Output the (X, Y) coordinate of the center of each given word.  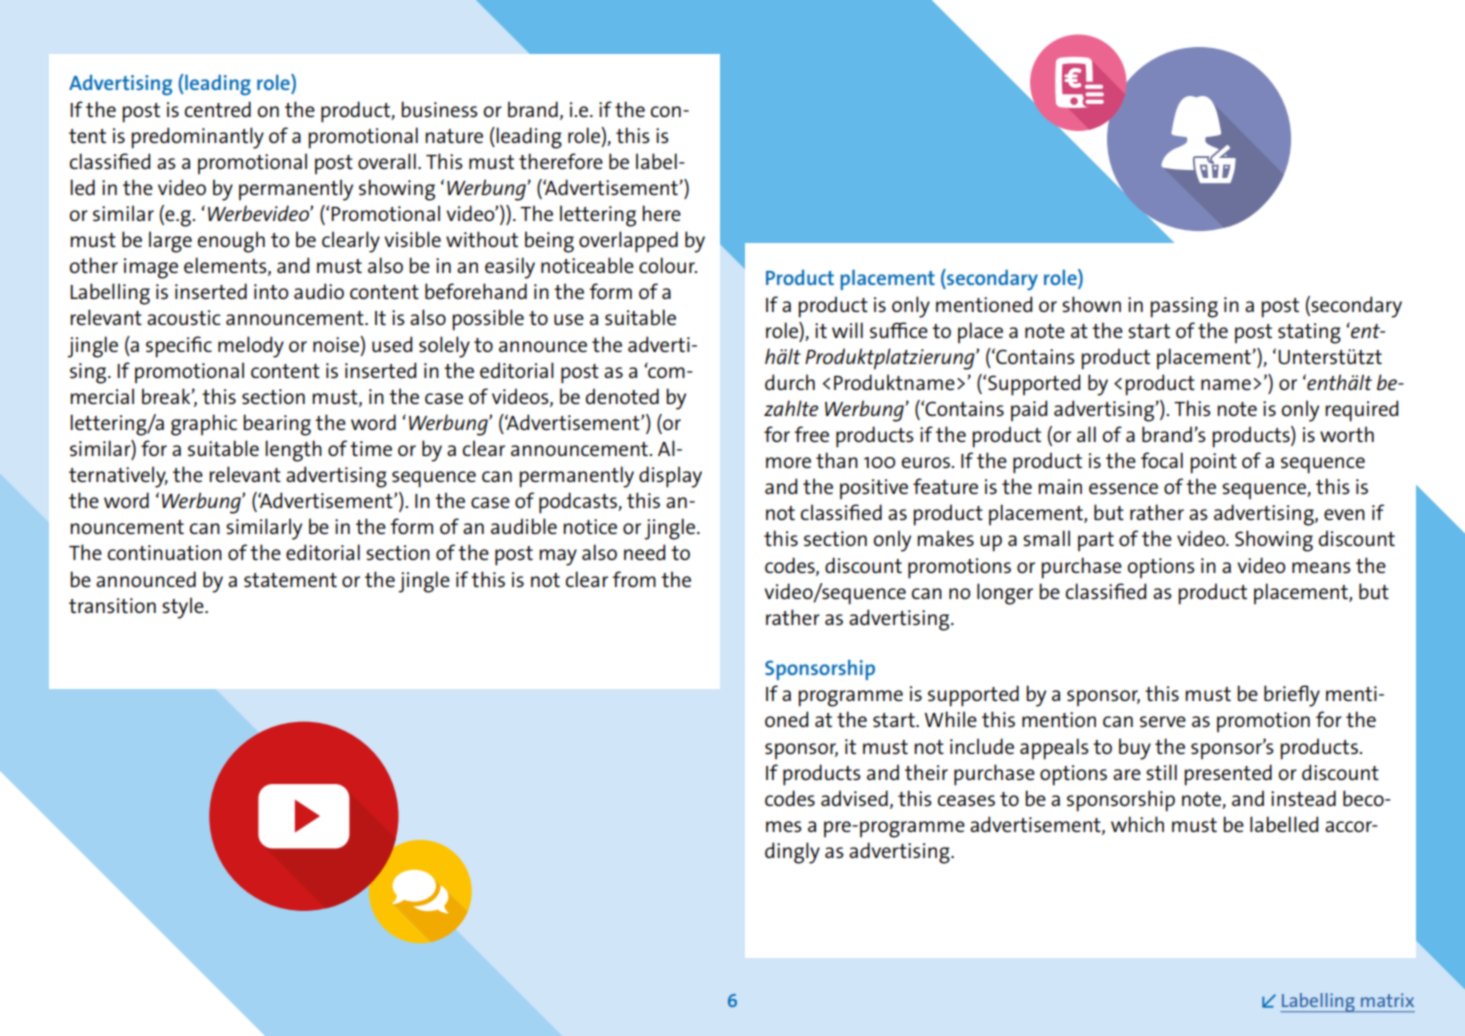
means (1321, 568)
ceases (966, 801)
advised (854, 798)
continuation (165, 552)
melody (251, 347)
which (1137, 824)
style (184, 608)
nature (454, 136)
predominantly (197, 138)
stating (1309, 333)
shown (1091, 304)
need (644, 552)
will (847, 330)
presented (1228, 775)
